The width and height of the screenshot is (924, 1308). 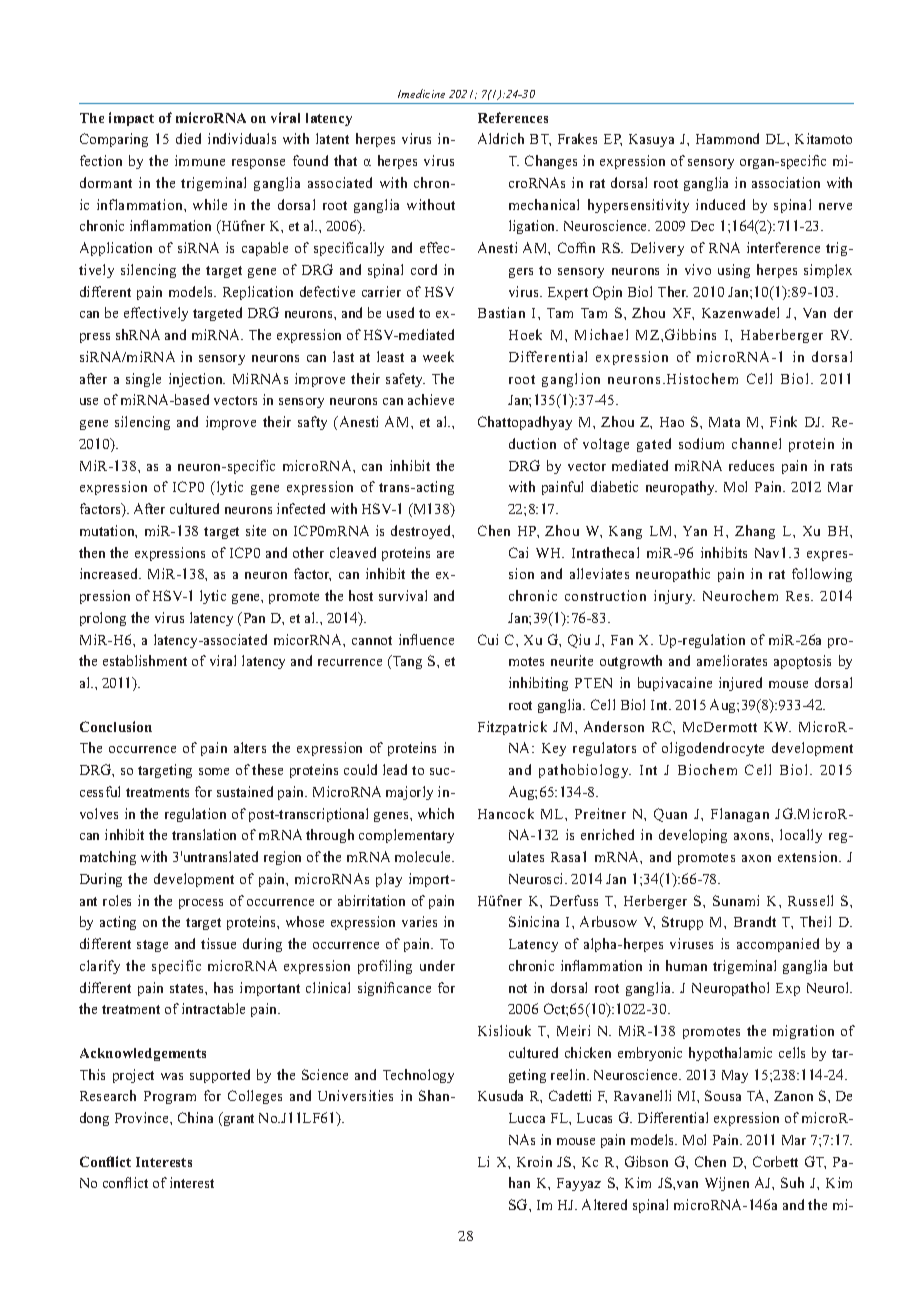 I want to click on Flanagan, so click(x=740, y=815).
